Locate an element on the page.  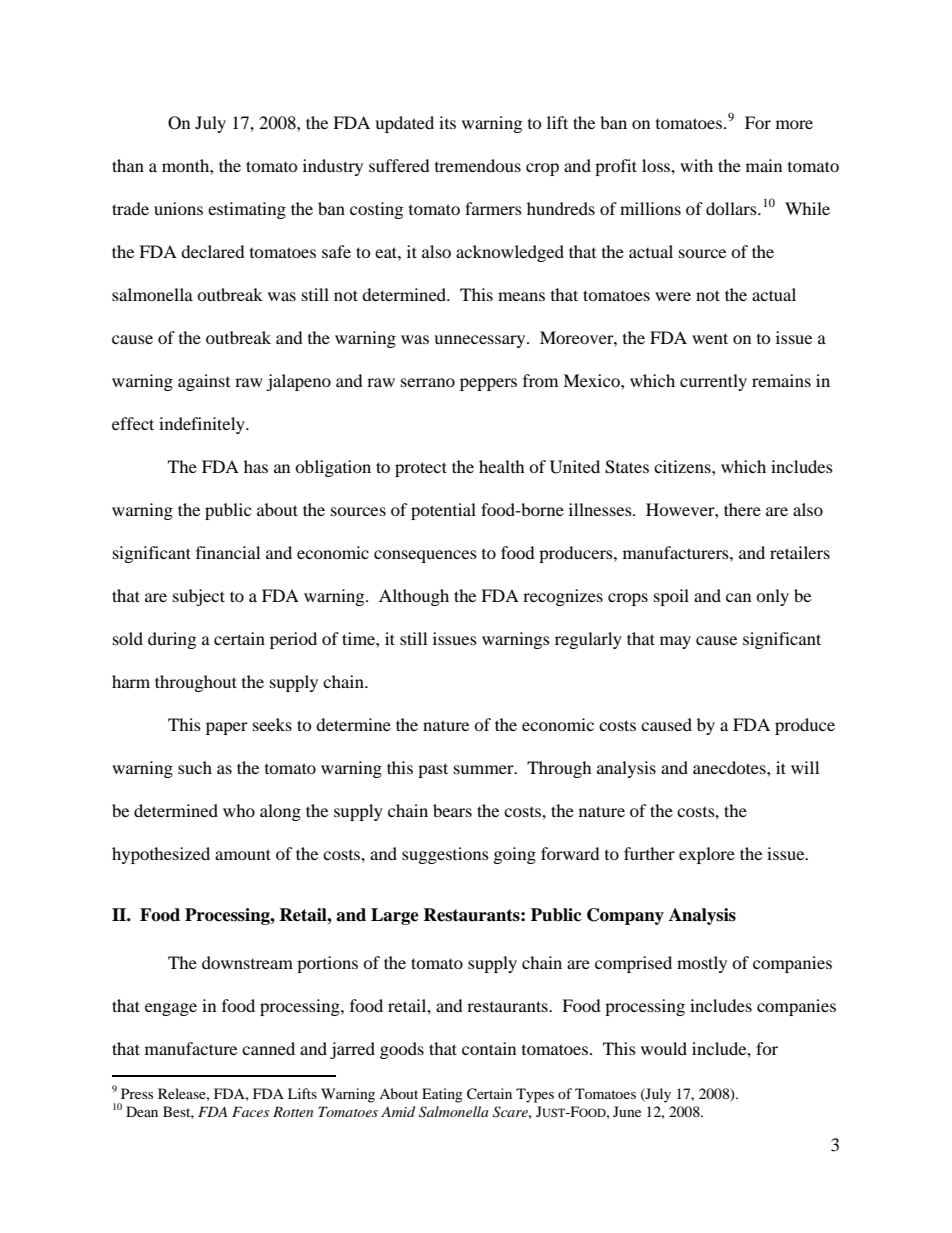
against is located at coordinates (204, 382).
